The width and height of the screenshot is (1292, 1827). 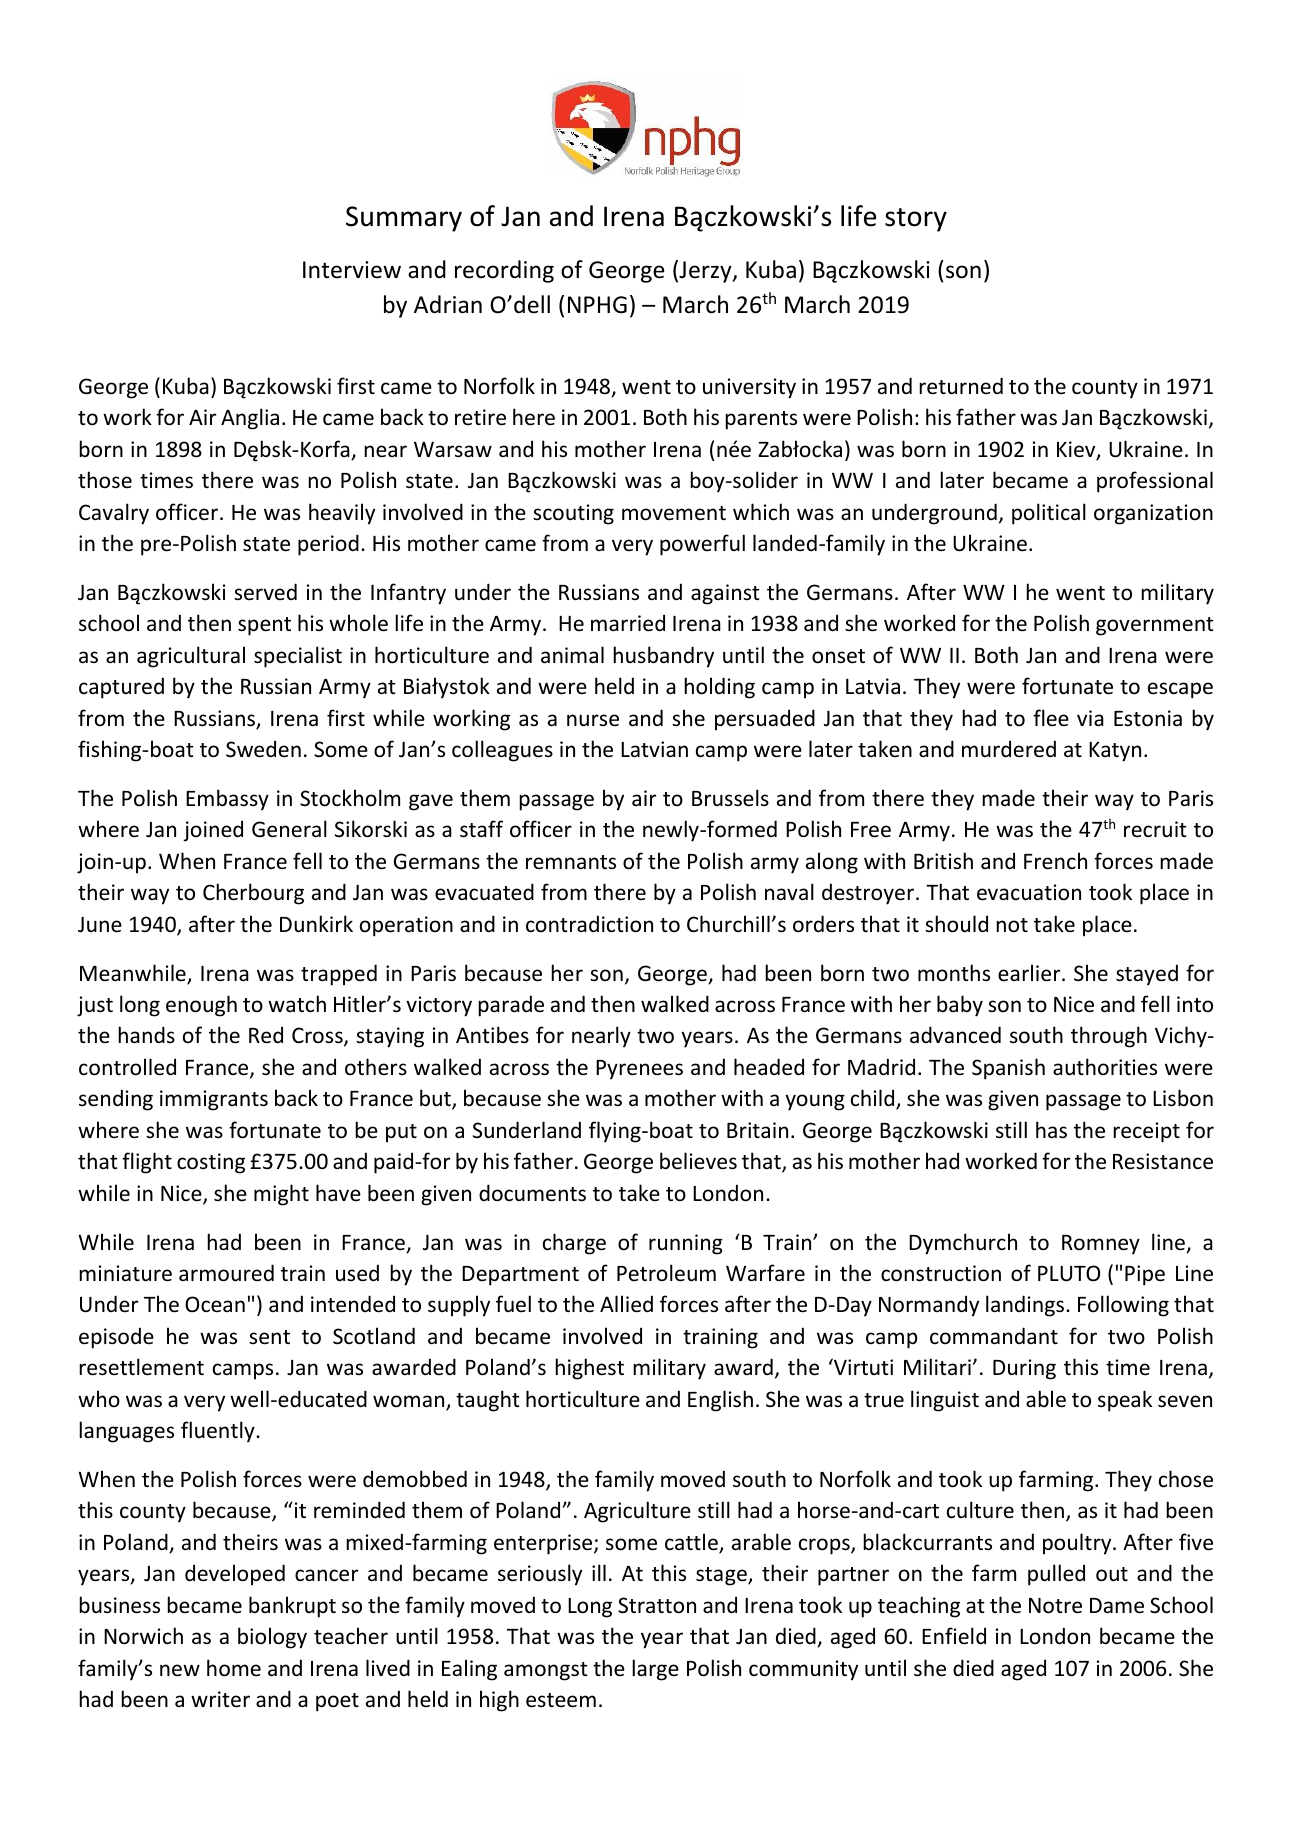 What do you see at coordinates (589, 924) in the screenshot?
I see `contradiction` at bounding box center [589, 924].
